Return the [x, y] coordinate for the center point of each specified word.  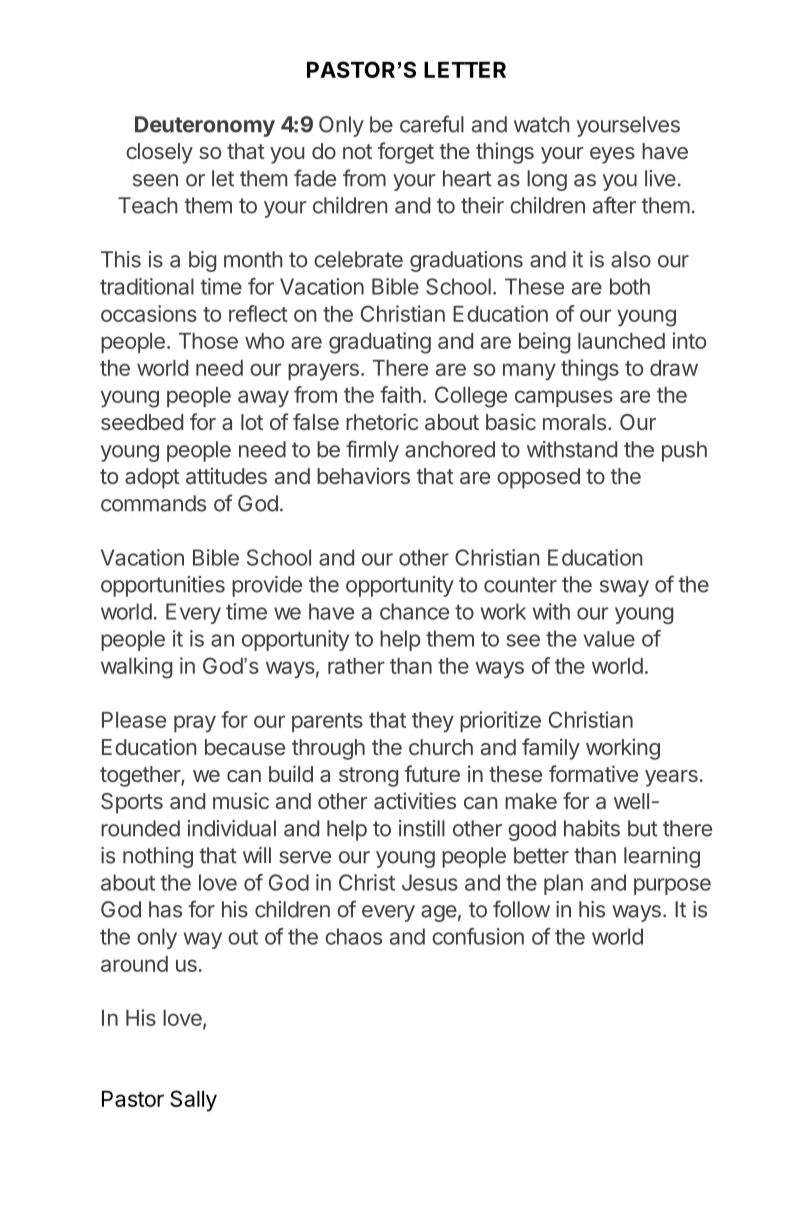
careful [432, 124]
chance [414, 611]
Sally [193, 1101]
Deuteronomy [205, 126]
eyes [612, 155]
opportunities [163, 586]
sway [624, 588]
